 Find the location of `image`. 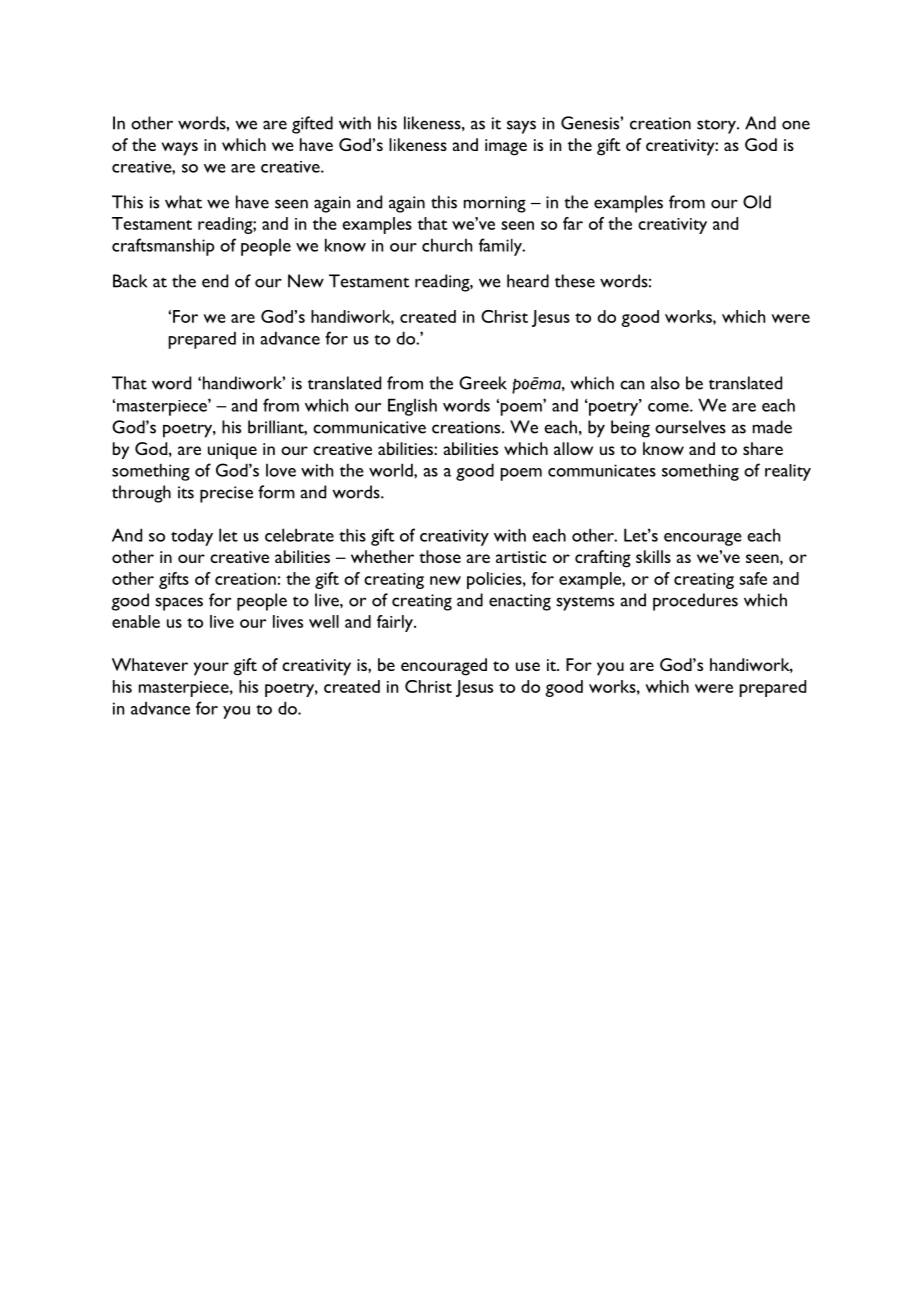

image is located at coordinates (506, 147).
